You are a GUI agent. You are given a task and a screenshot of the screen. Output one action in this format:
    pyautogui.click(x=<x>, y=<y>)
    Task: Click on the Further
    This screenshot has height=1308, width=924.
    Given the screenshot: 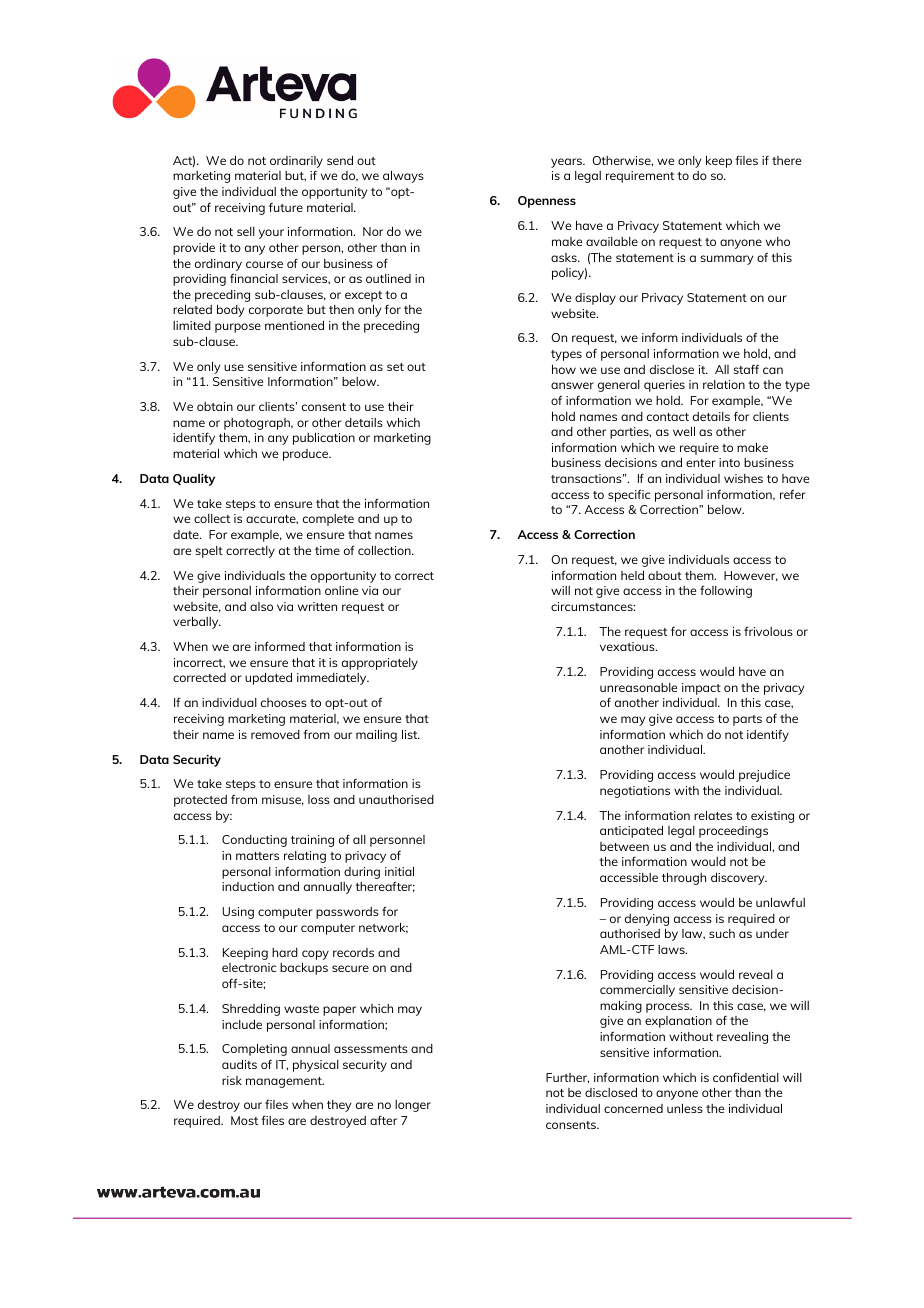 What is the action you would take?
    pyautogui.click(x=567, y=1078)
